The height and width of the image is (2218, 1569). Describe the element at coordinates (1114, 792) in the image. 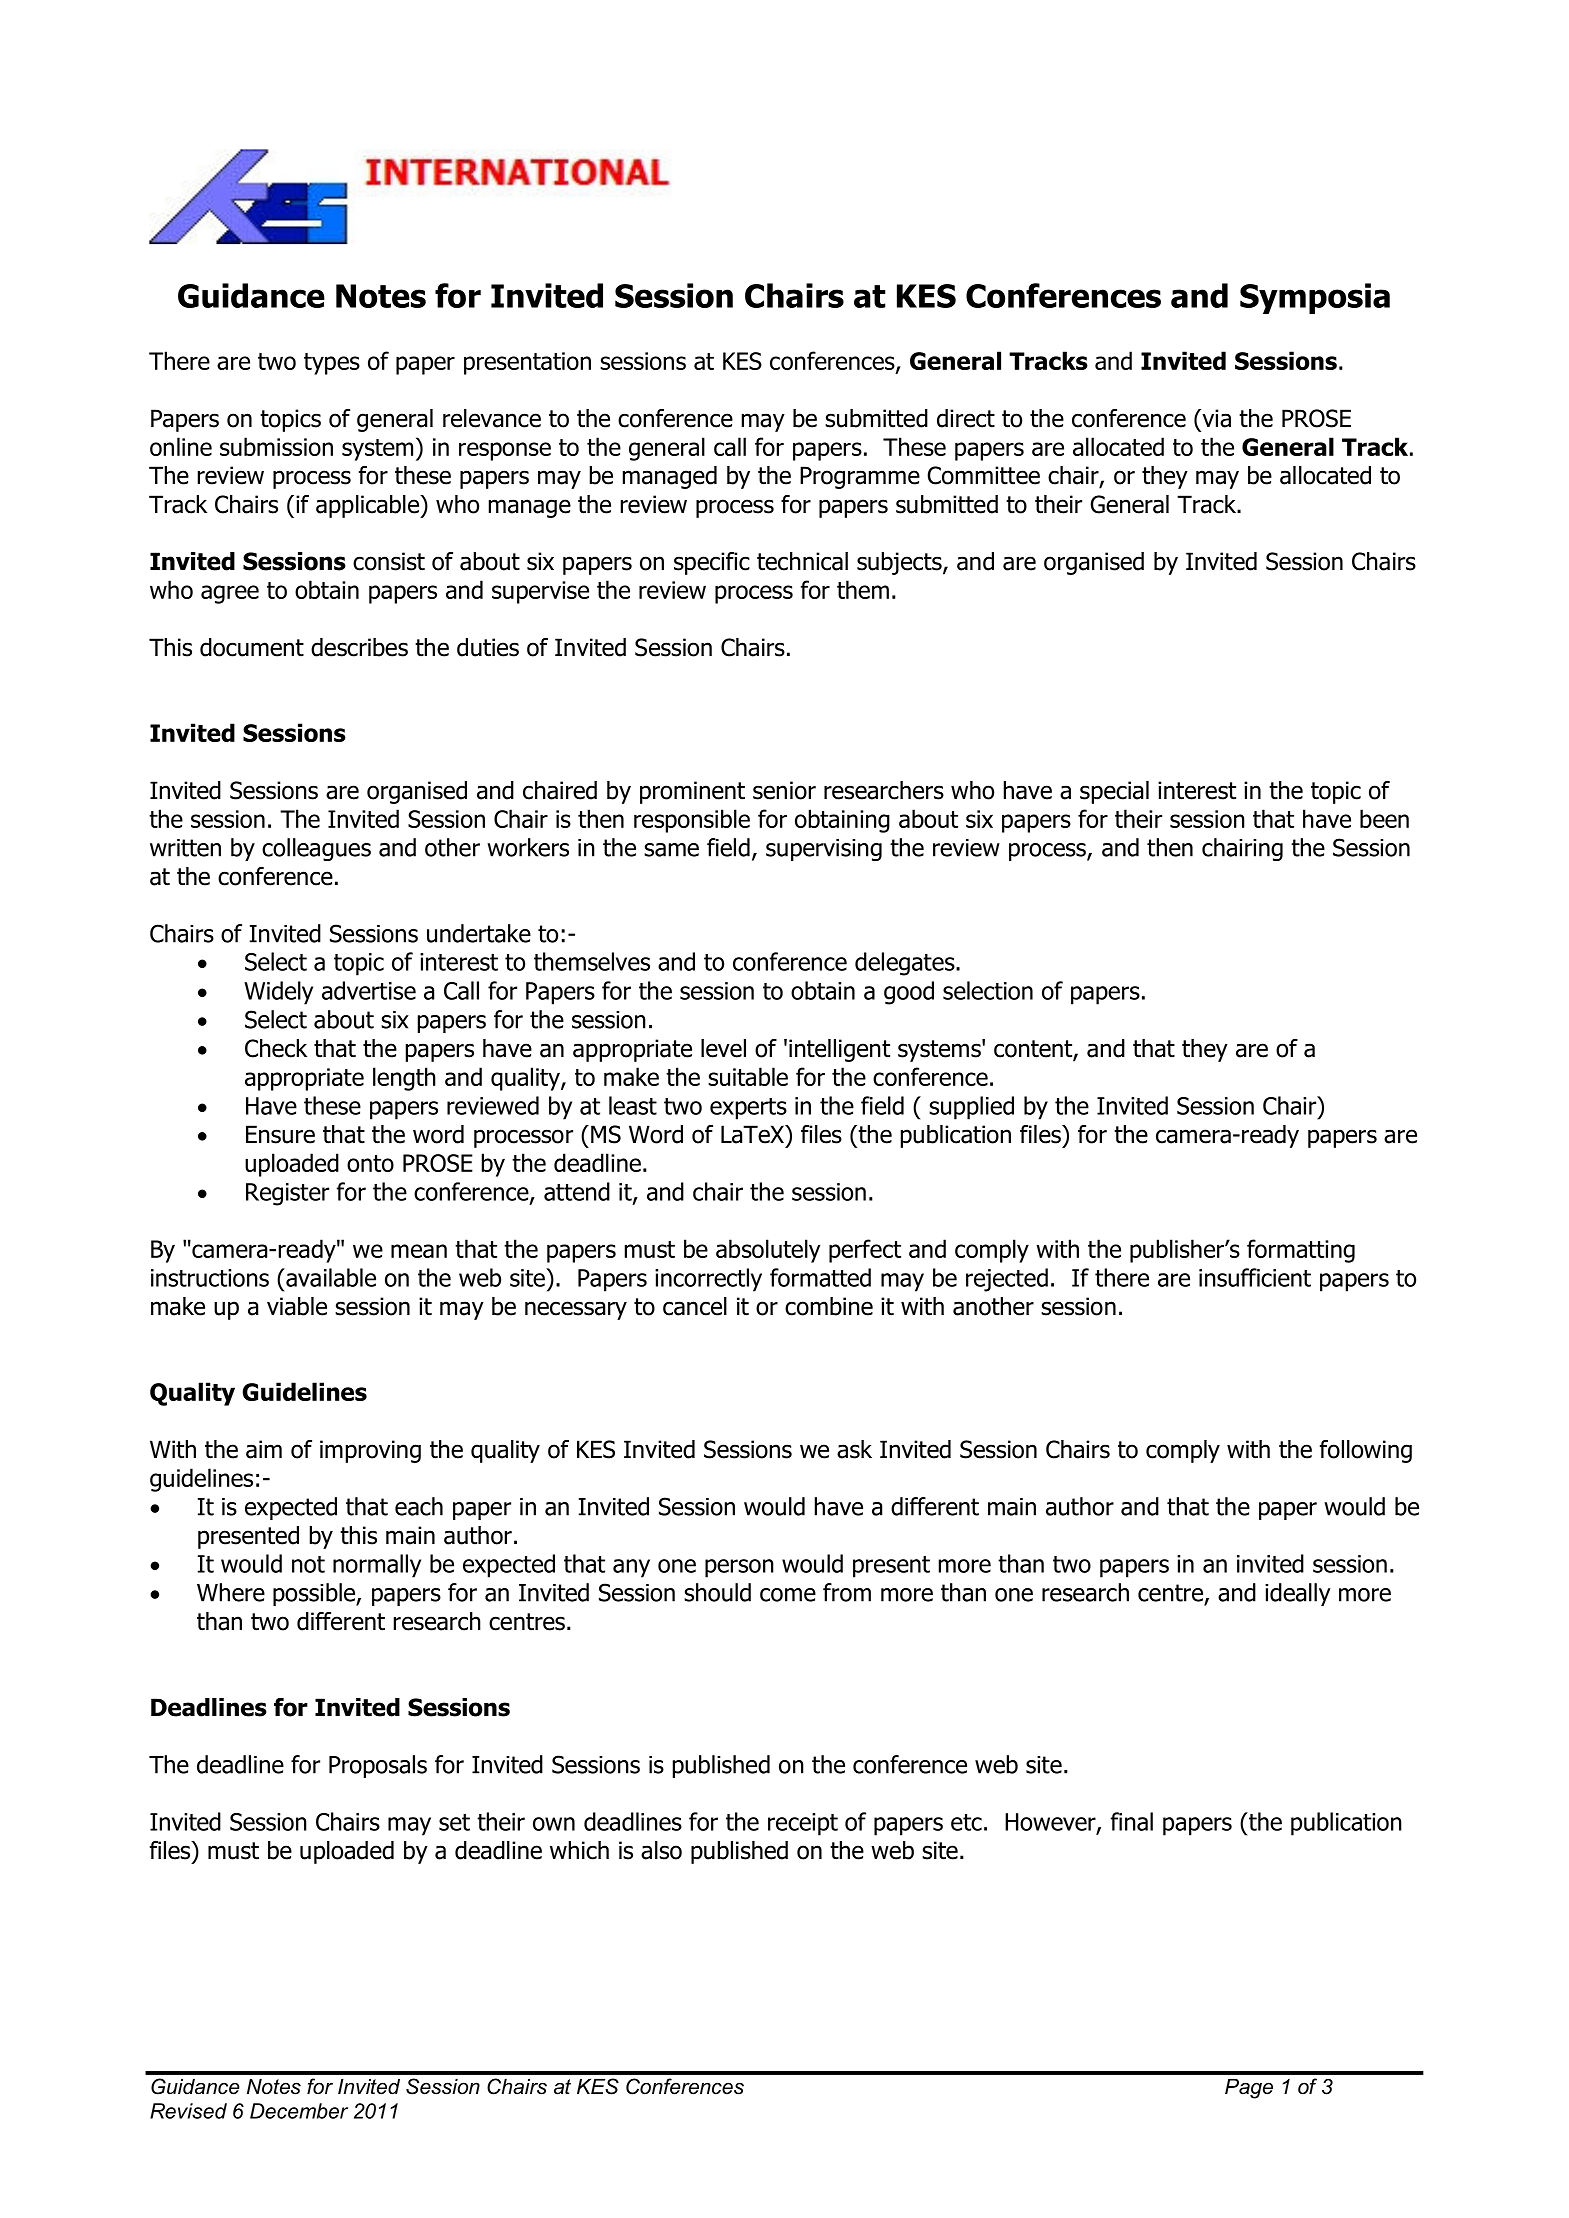

I see `special` at that location.
